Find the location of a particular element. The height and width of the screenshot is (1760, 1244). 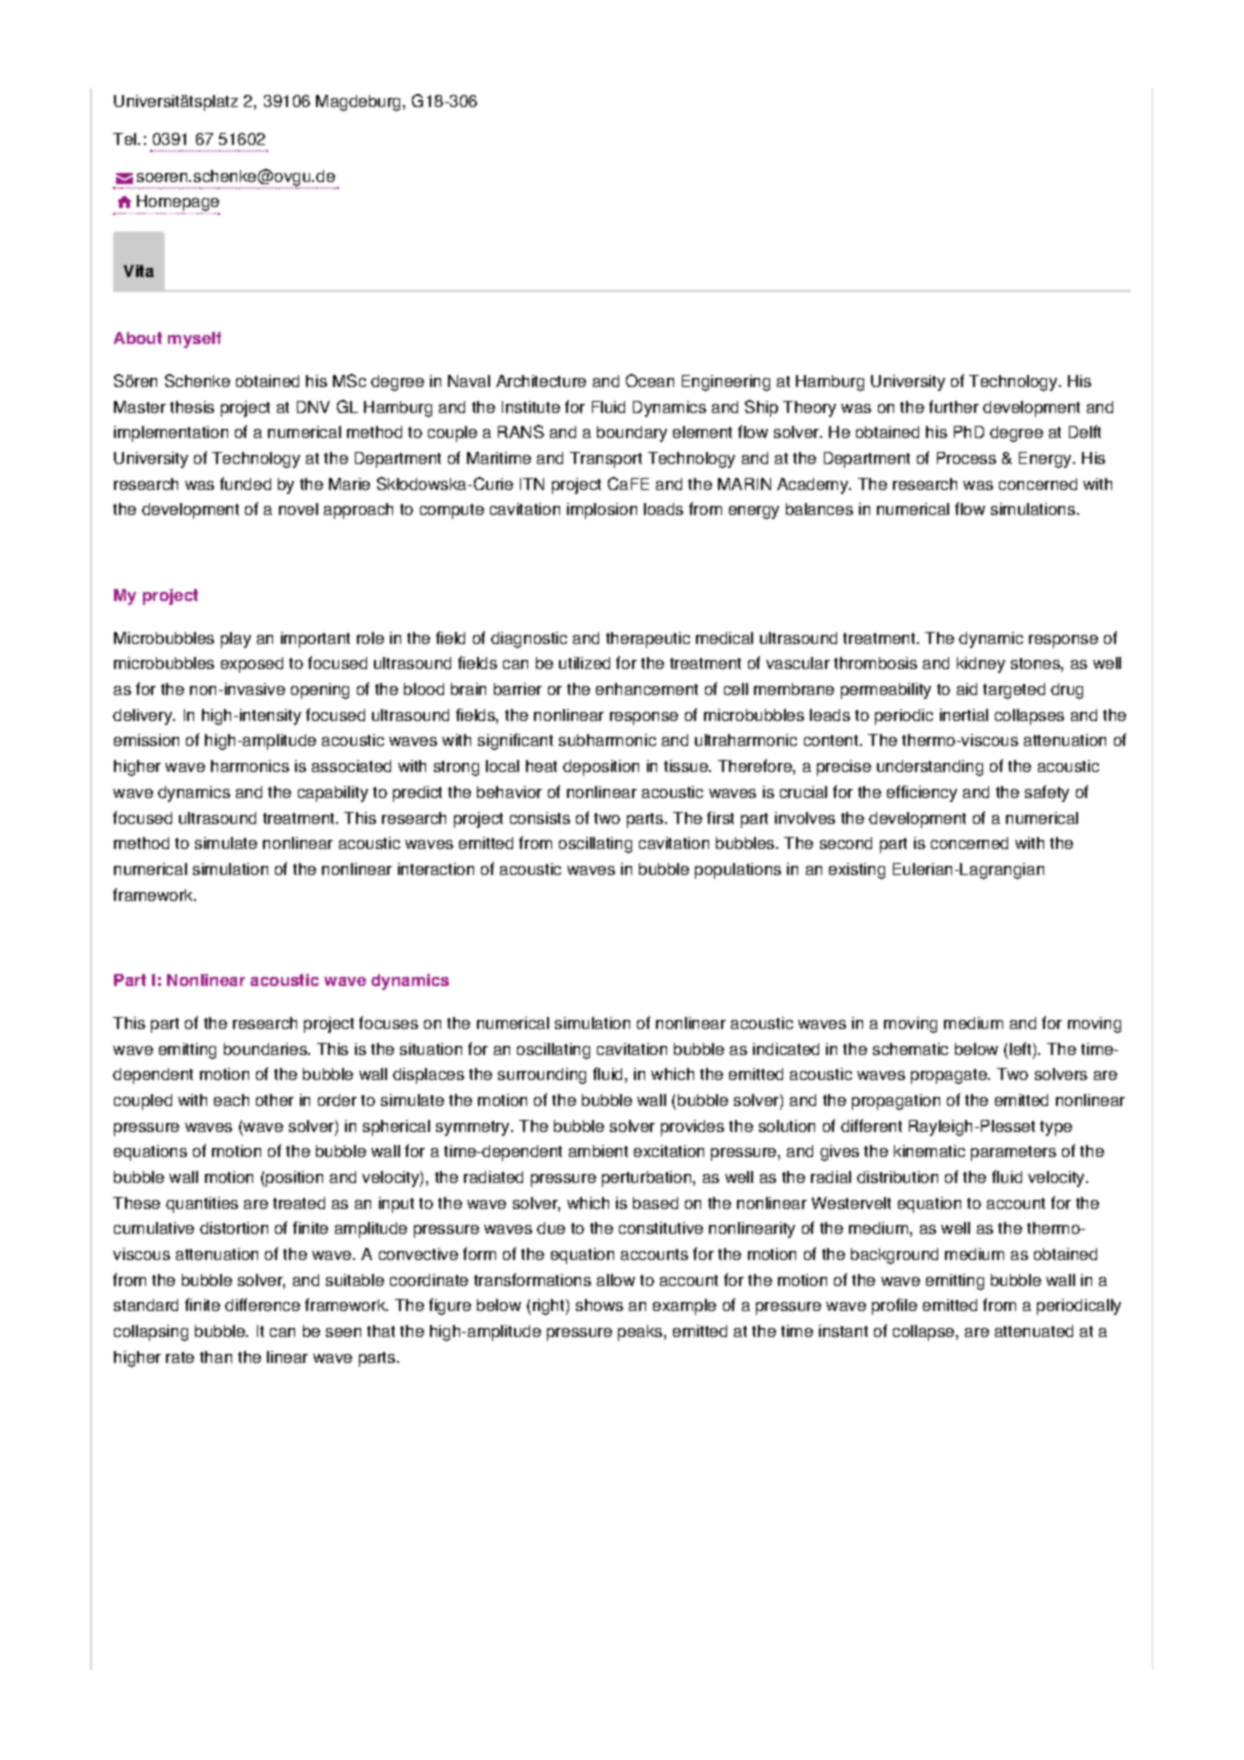

implosion is located at coordinates (602, 511).
